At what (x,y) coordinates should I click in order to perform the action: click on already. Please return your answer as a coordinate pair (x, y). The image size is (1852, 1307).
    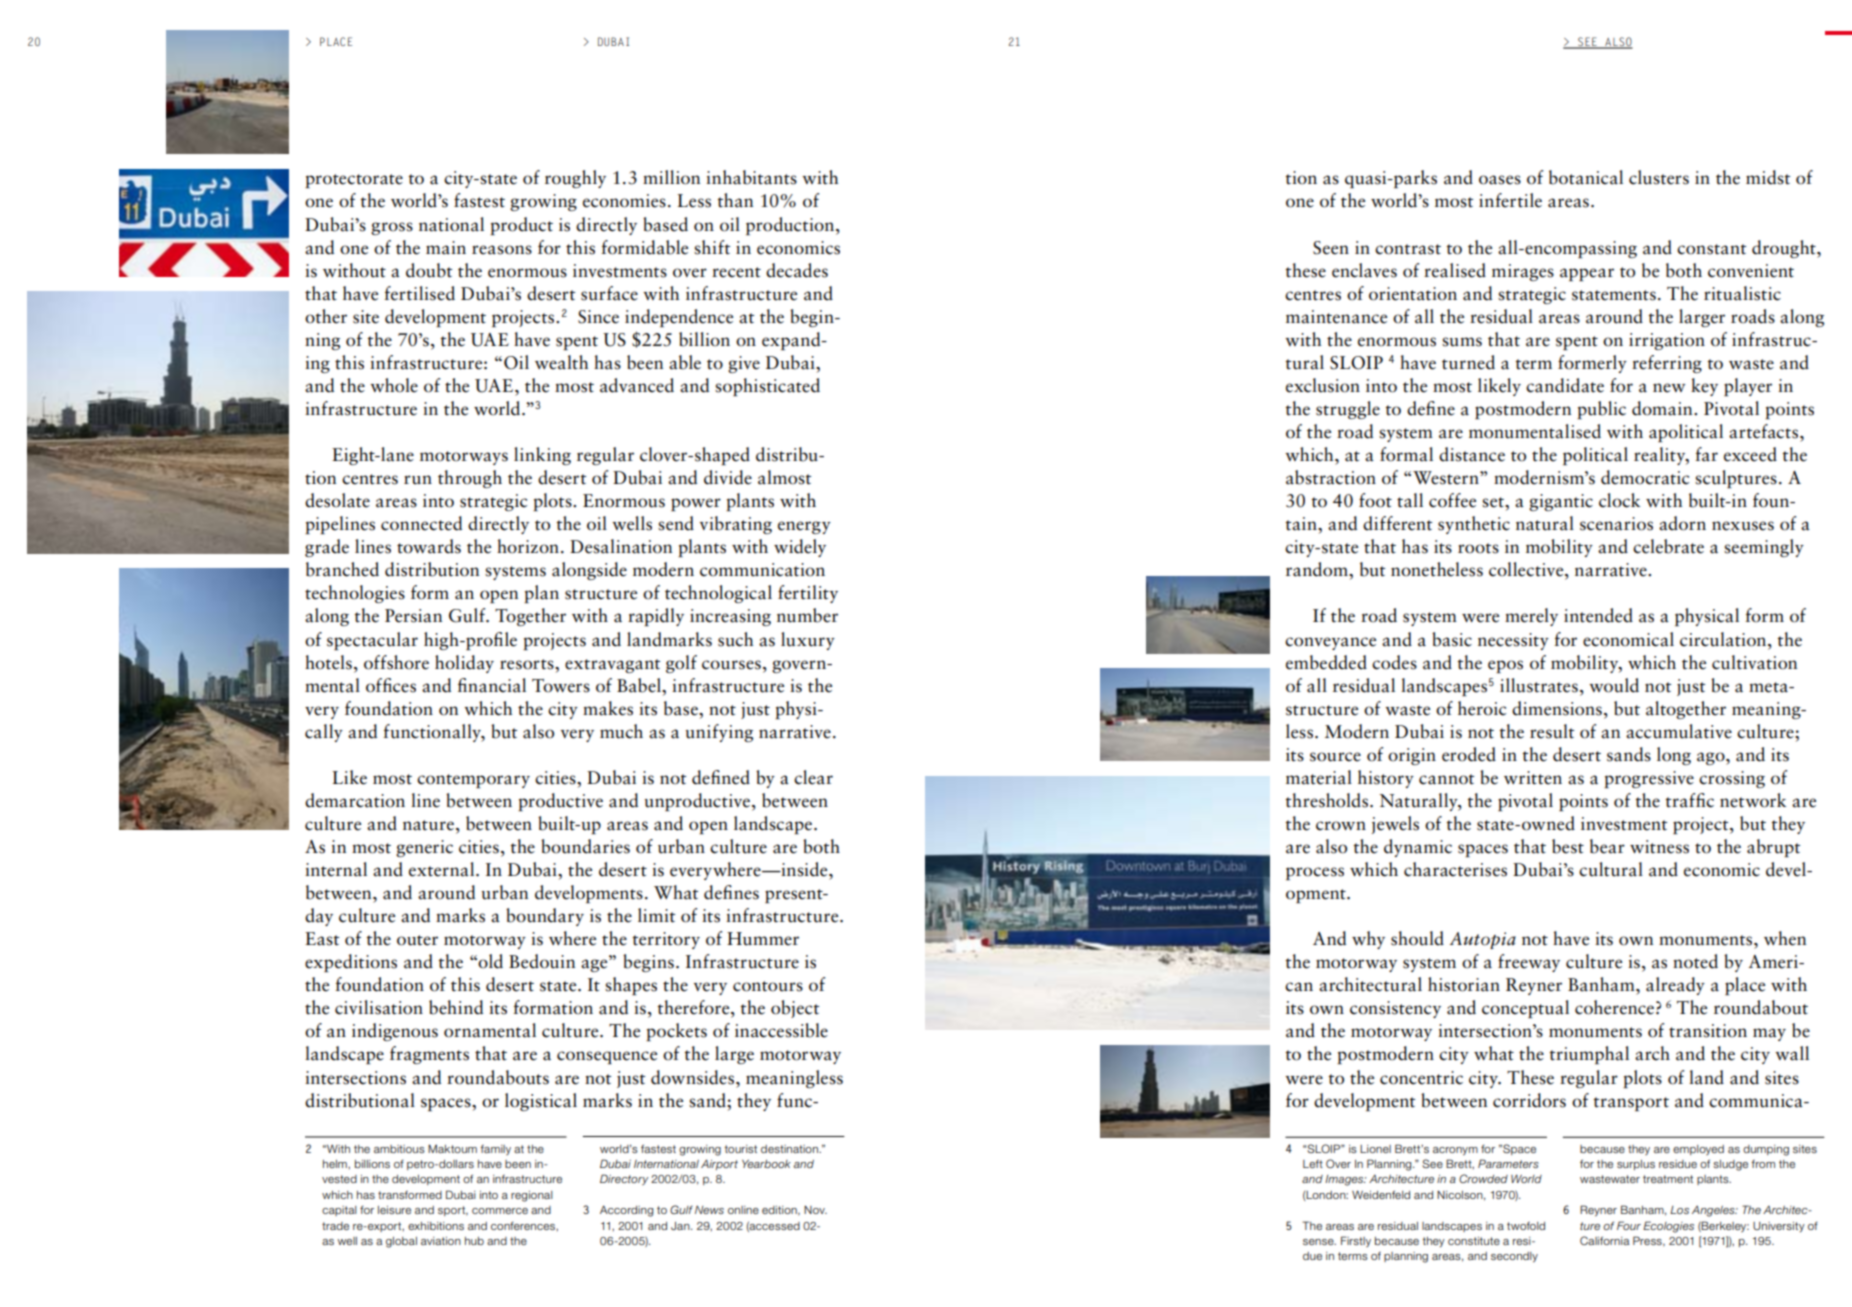
    Looking at the image, I should click on (1675, 986).
